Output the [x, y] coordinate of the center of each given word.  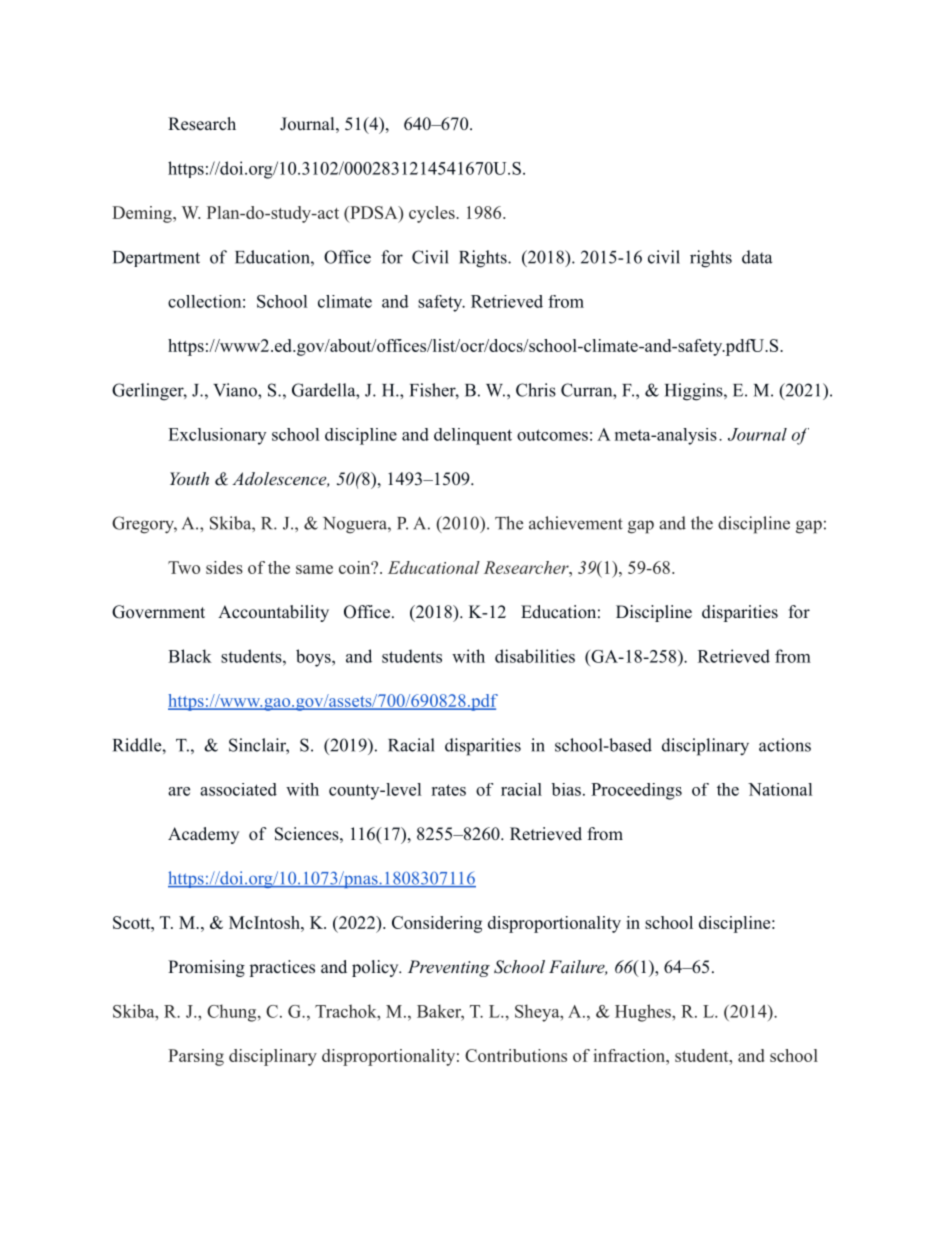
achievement [576, 523]
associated [238, 789]
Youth [189, 478]
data [757, 257]
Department [156, 259]
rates [449, 790]
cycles [433, 214]
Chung [233, 1013]
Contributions [516, 1055]
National [780, 789]
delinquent [473, 436]
